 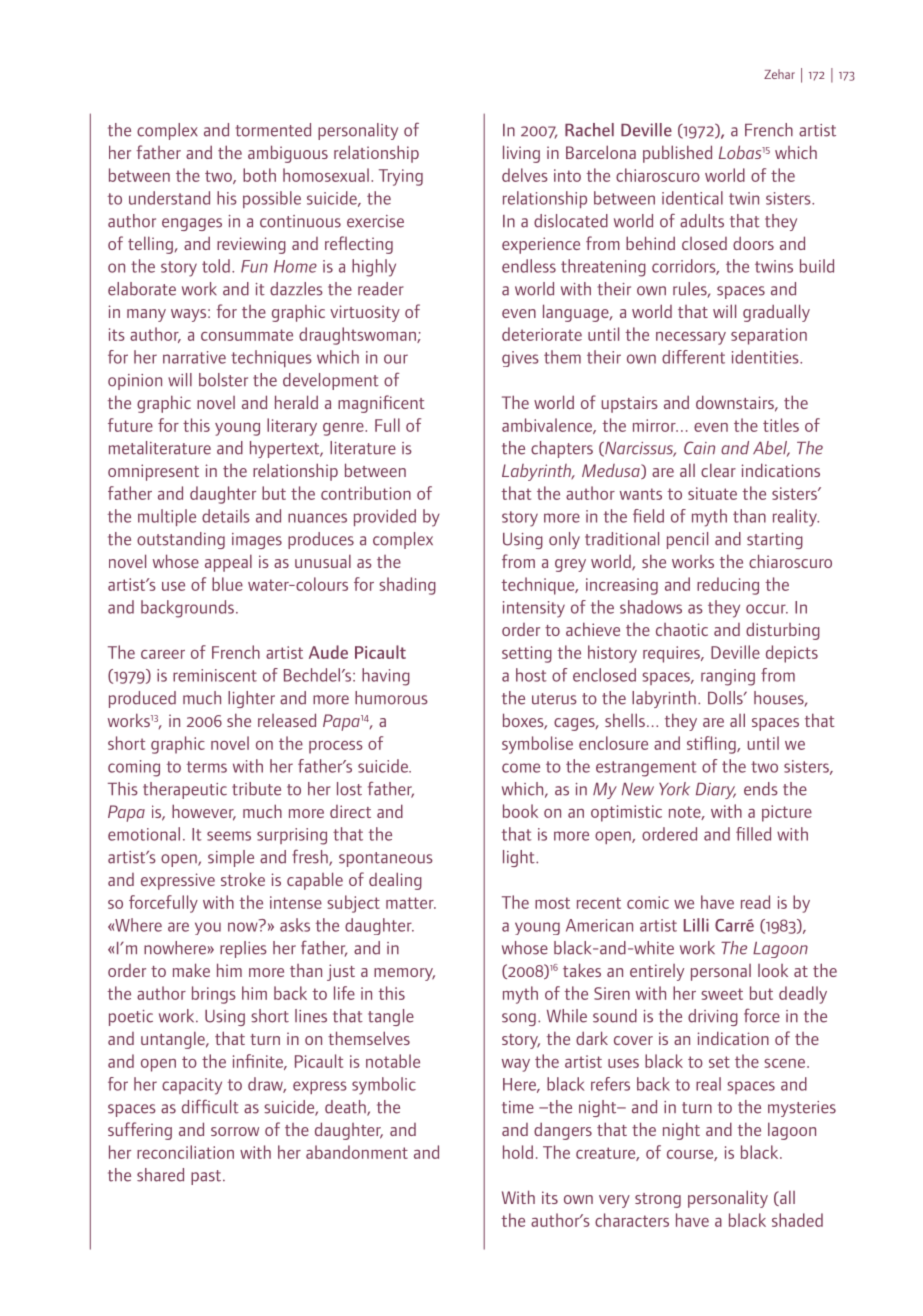 What do you see at coordinates (531, 675) in the screenshot?
I see `host` at bounding box center [531, 675].
